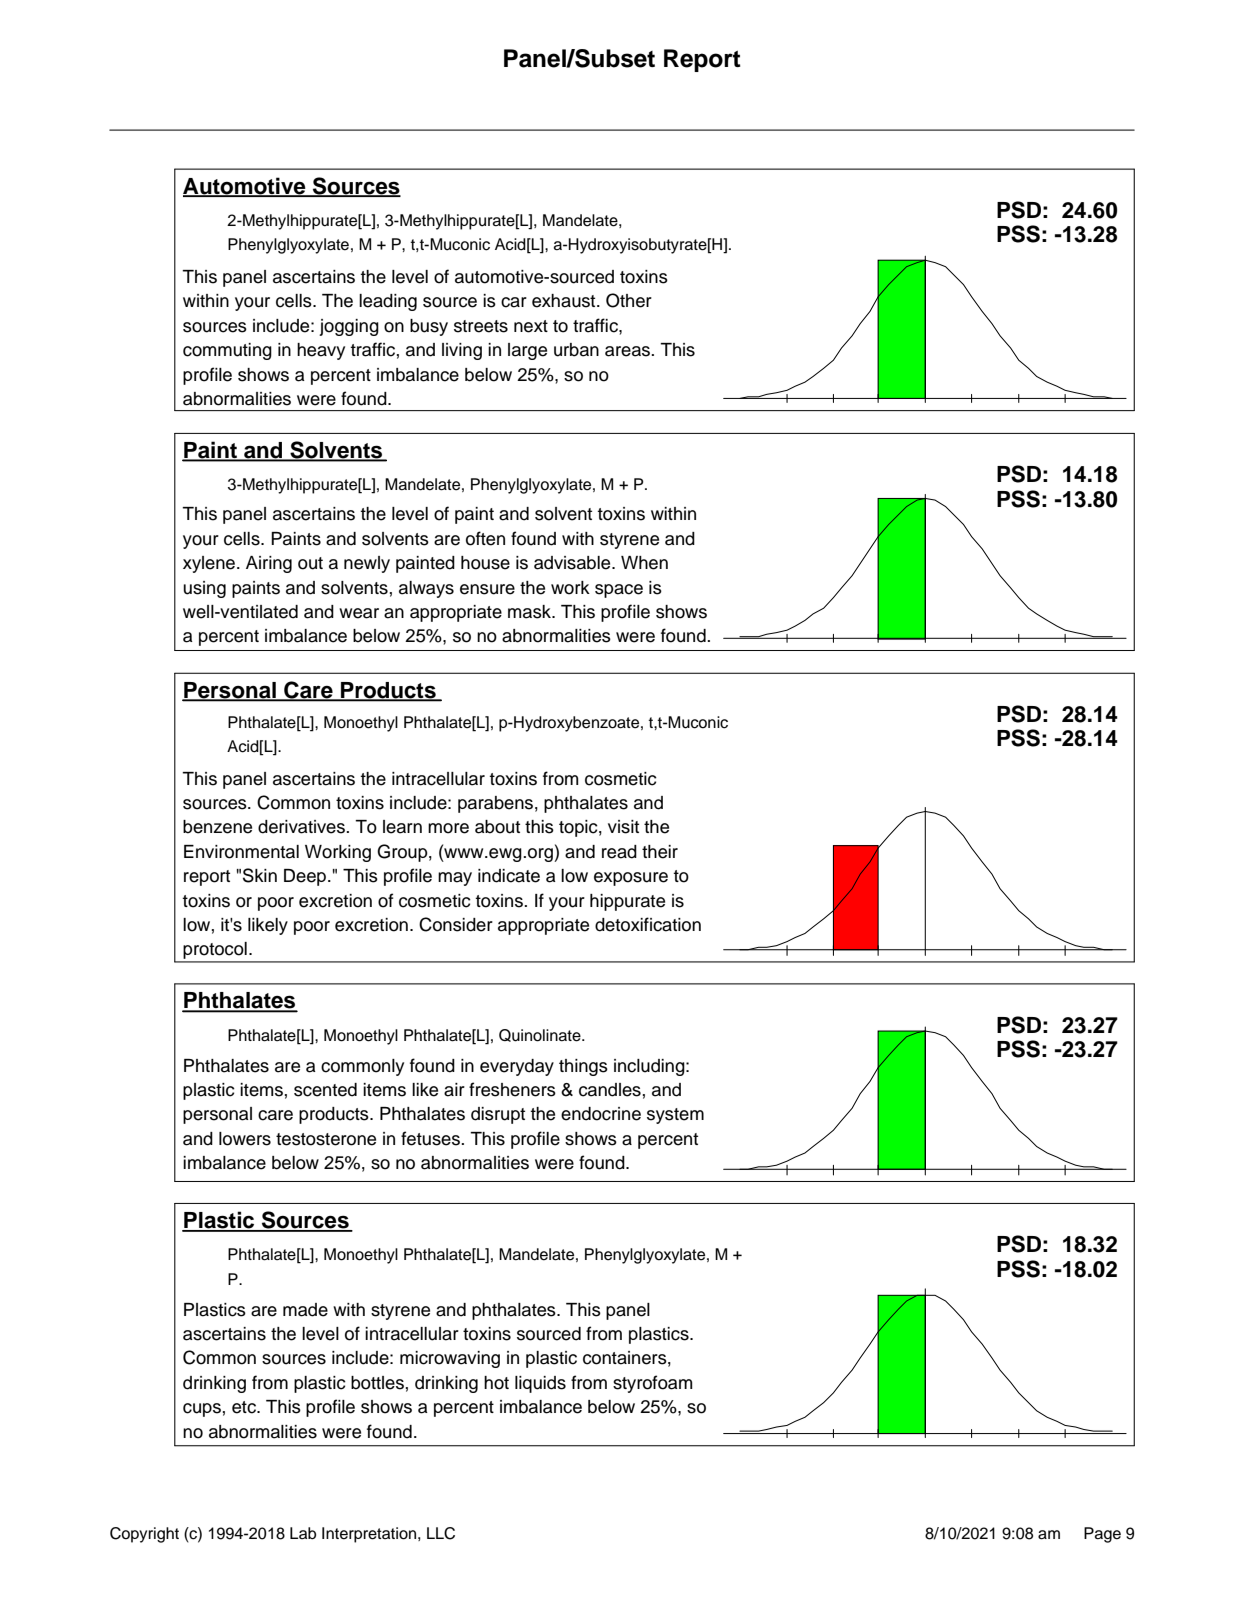 This document has height=1610, width=1244. I want to click on Other, so click(629, 300).
